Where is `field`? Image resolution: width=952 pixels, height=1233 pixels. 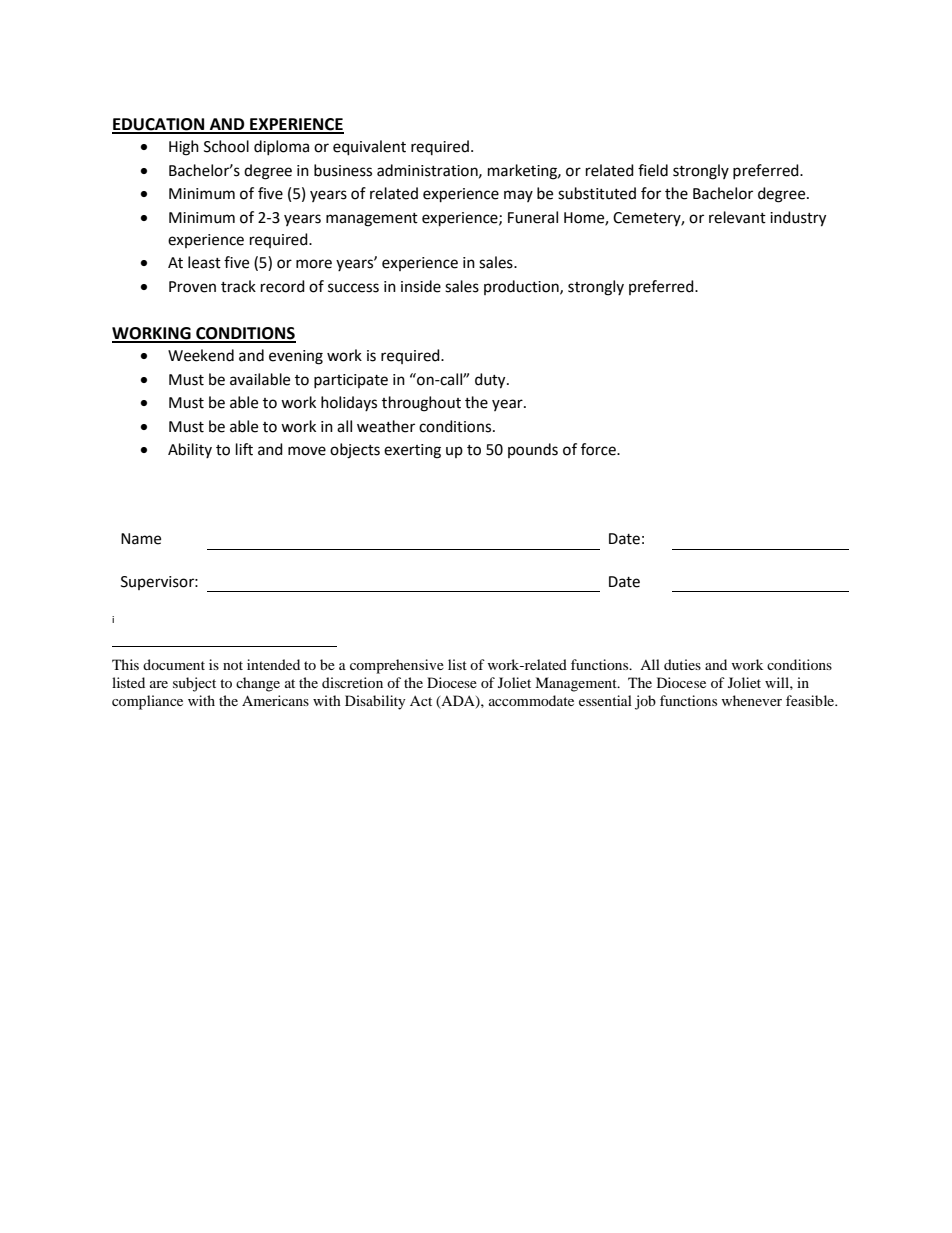 field is located at coordinates (653, 170).
